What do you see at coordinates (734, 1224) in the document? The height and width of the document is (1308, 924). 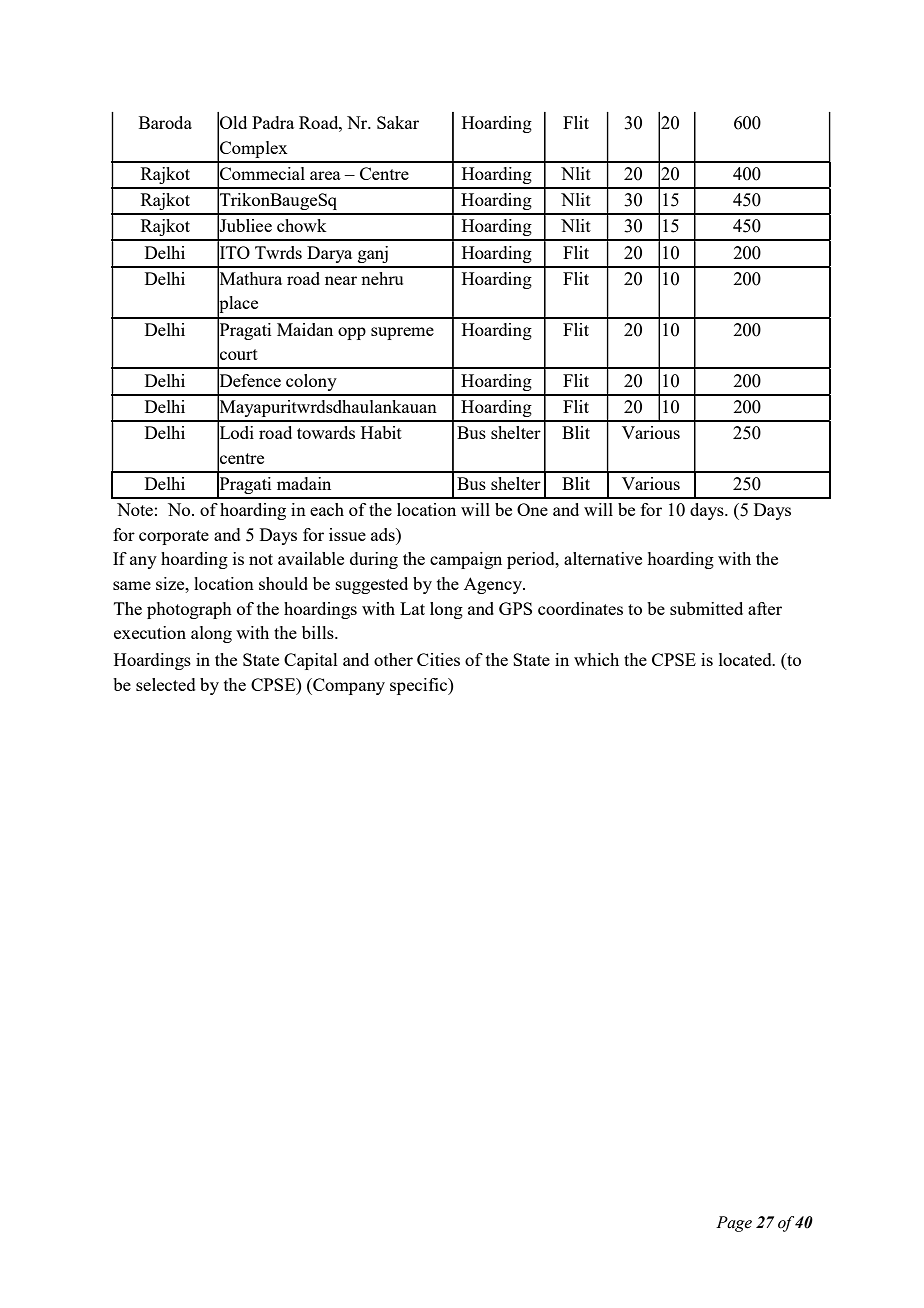 I see `Page` at bounding box center [734, 1224].
